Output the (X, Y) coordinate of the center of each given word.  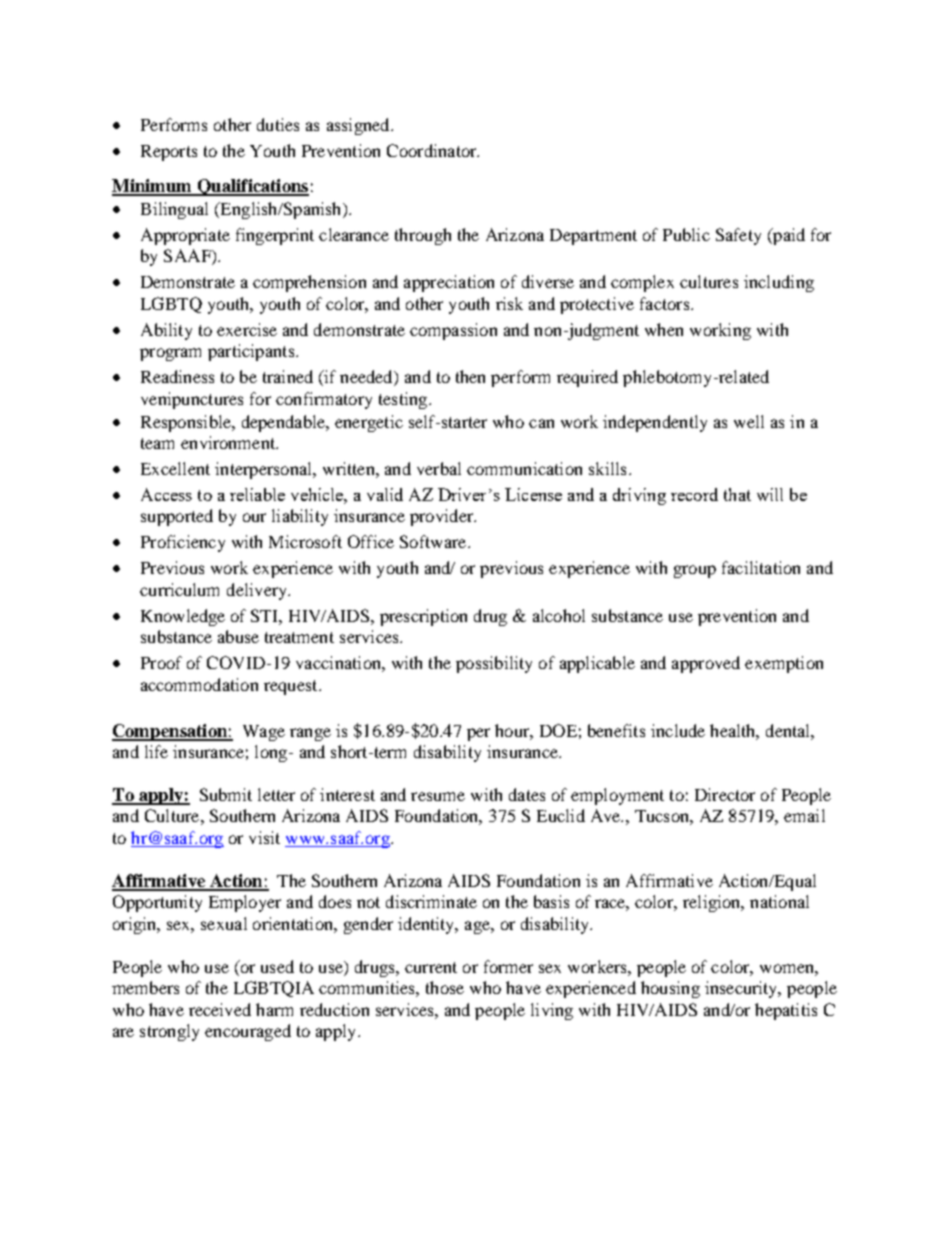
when (664, 329)
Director (725, 794)
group (695, 571)
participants (252, 352)
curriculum (179, 589)
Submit (226, 794)
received (220, 1009)
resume (438, 796)
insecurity (742, 989)
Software (433, 541)
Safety (738, 236)
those (445, 987)
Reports (169, 153)
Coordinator (433, 150)
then (470, 376)
